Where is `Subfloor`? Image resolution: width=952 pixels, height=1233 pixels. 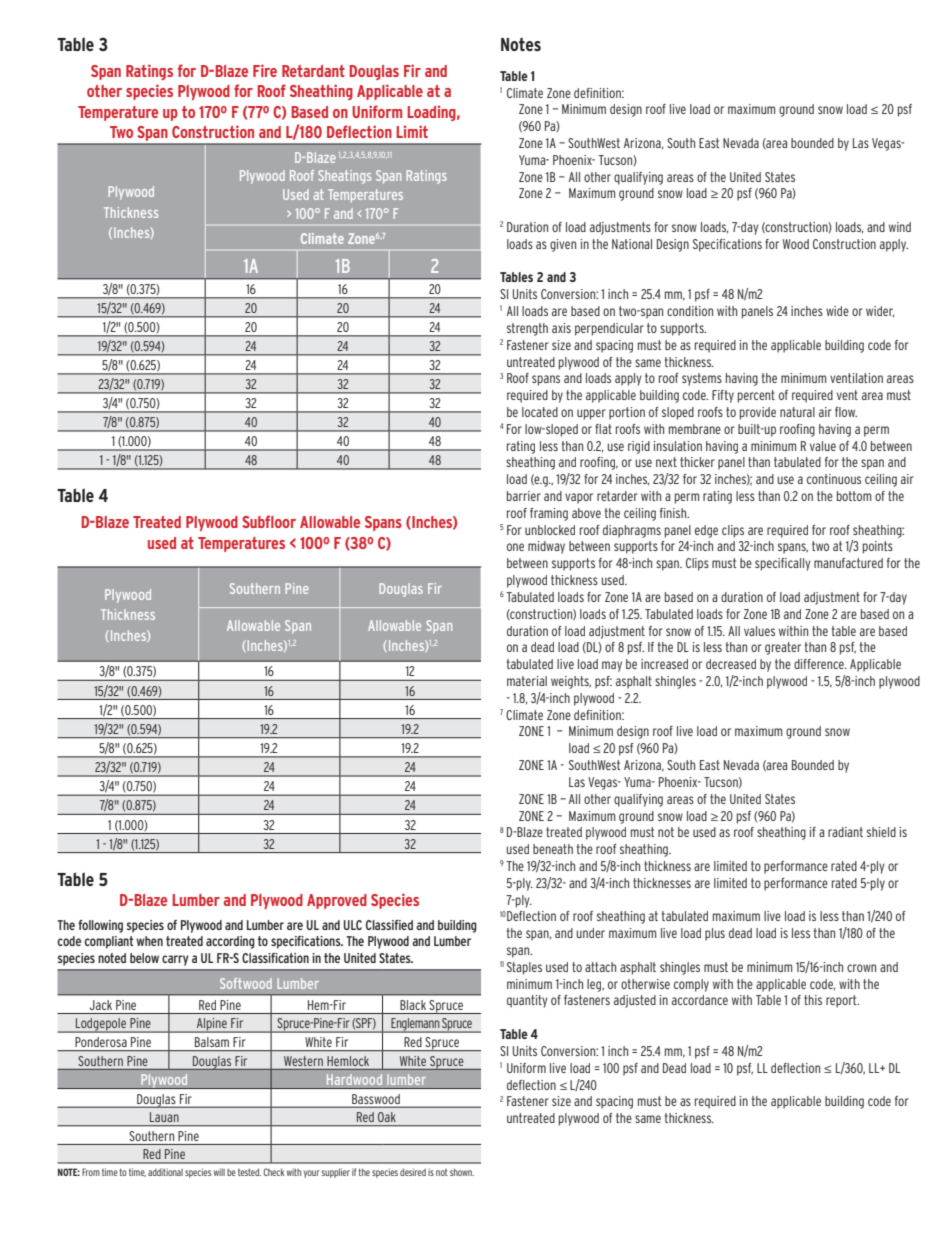 Subfloor is located at coordinates (269, 521).
